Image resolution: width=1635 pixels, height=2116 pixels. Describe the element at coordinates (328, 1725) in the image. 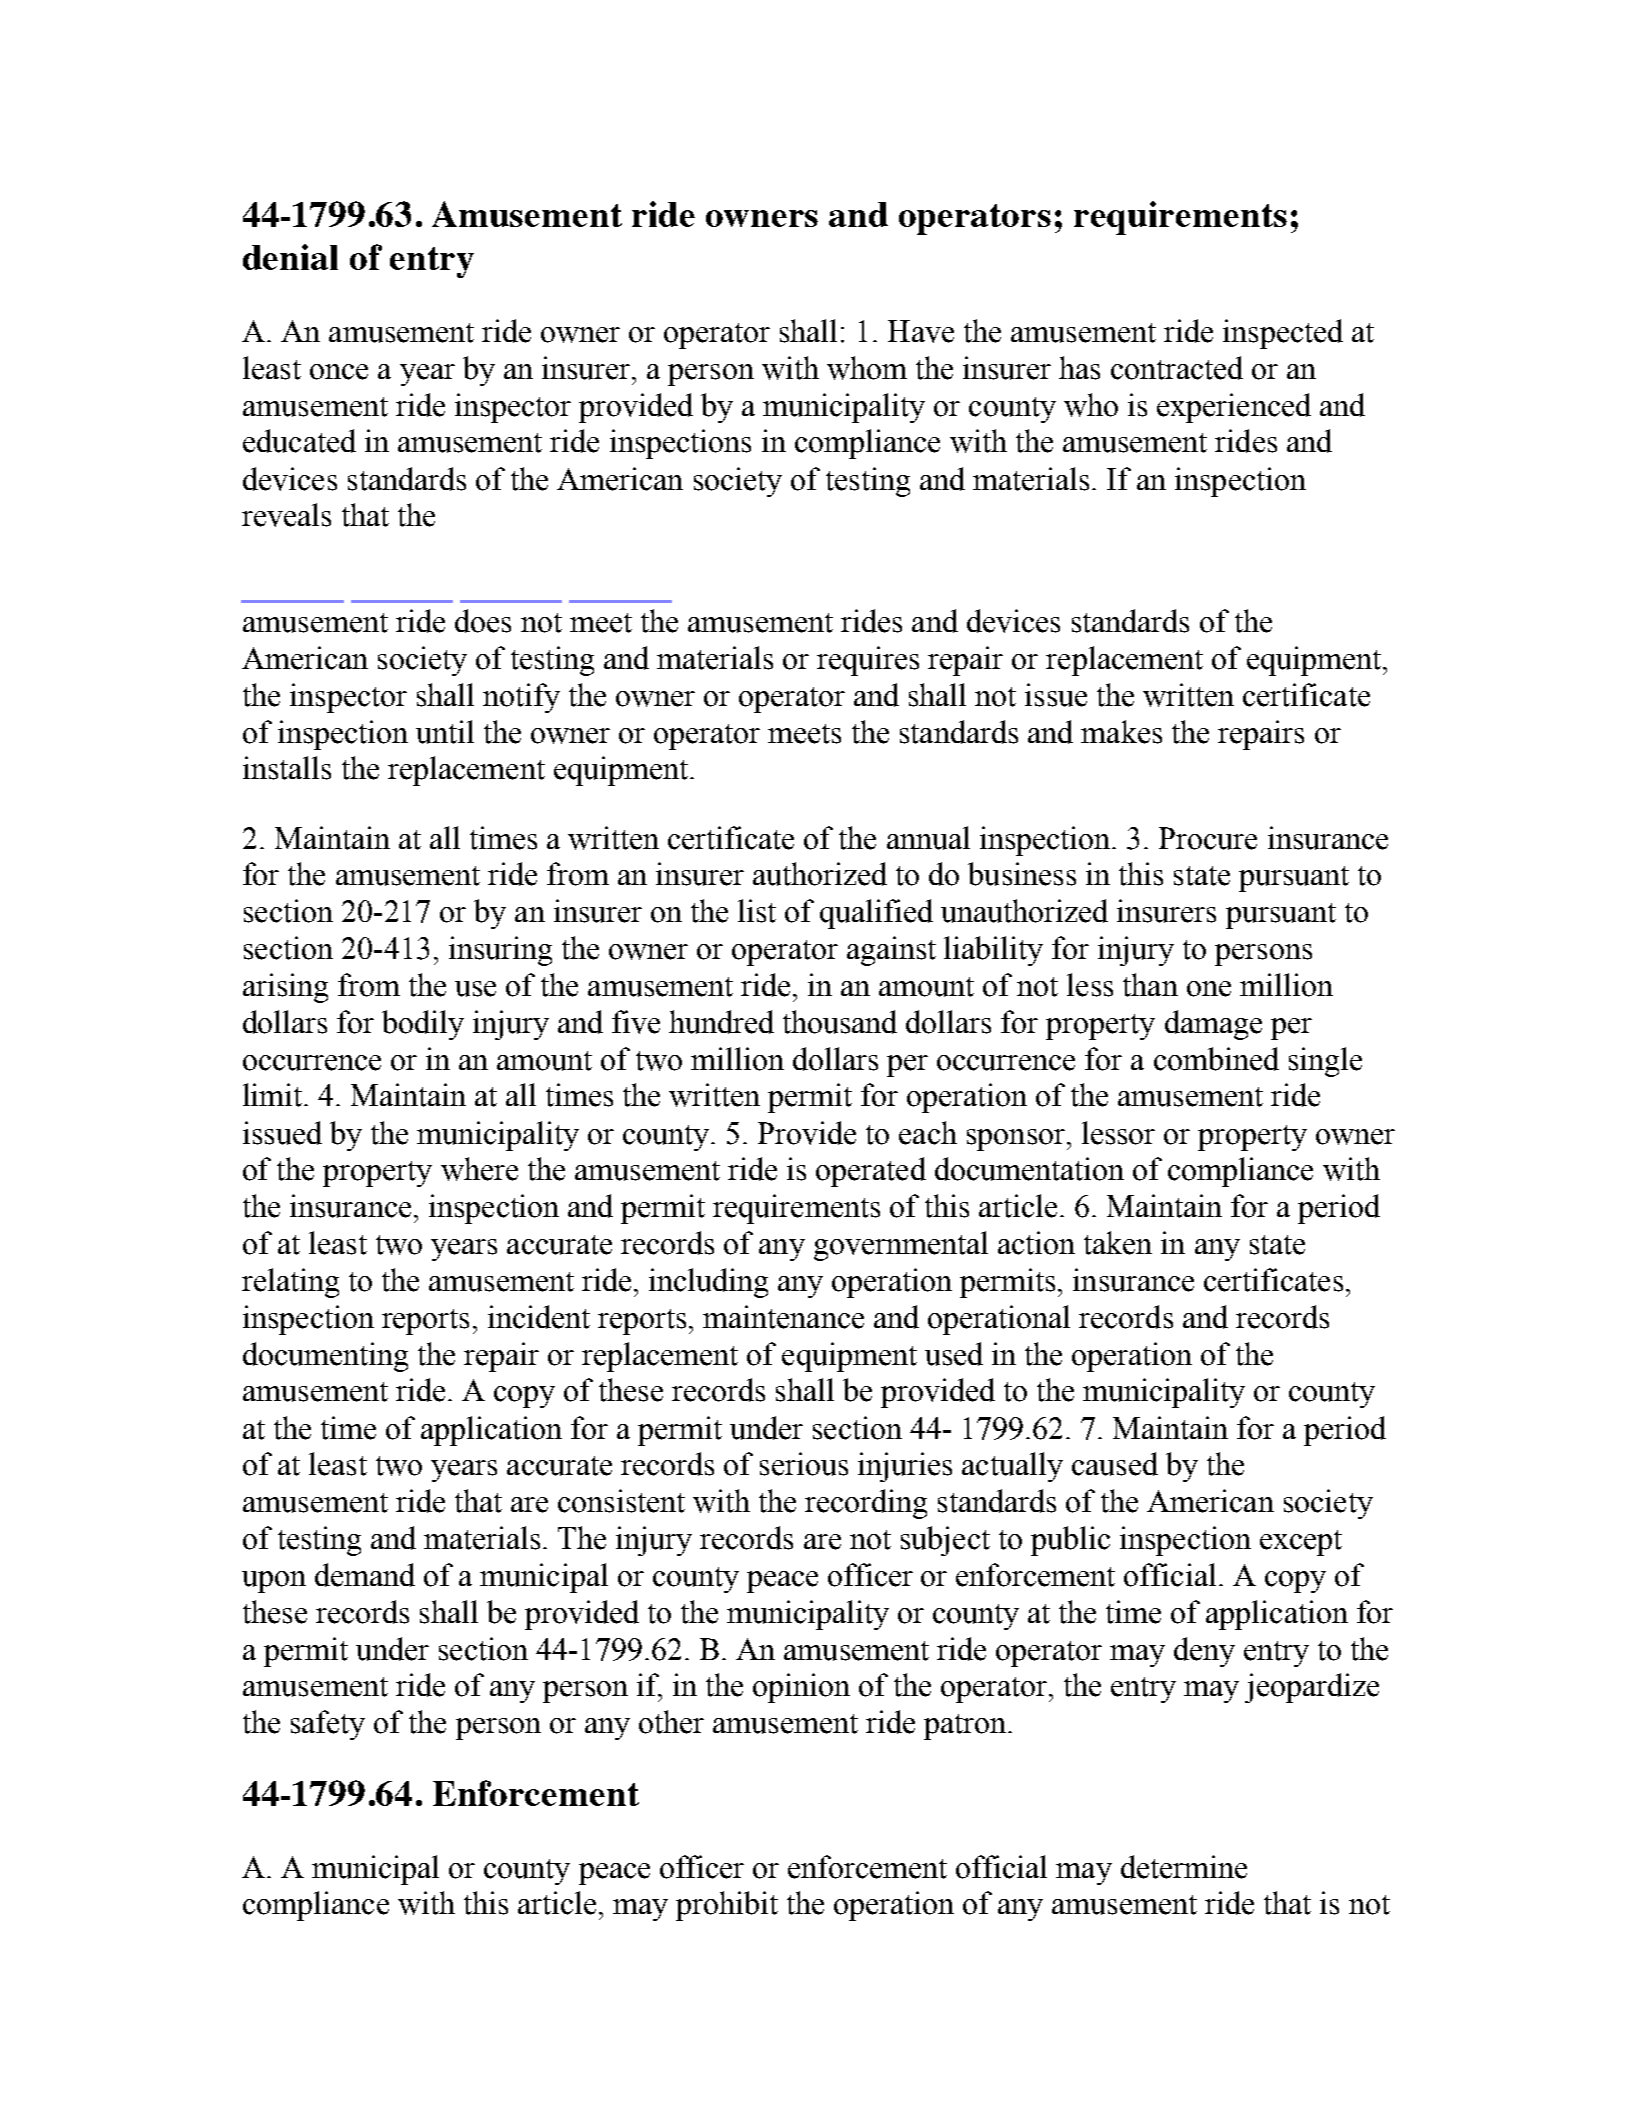

I see `safety` at that location.
